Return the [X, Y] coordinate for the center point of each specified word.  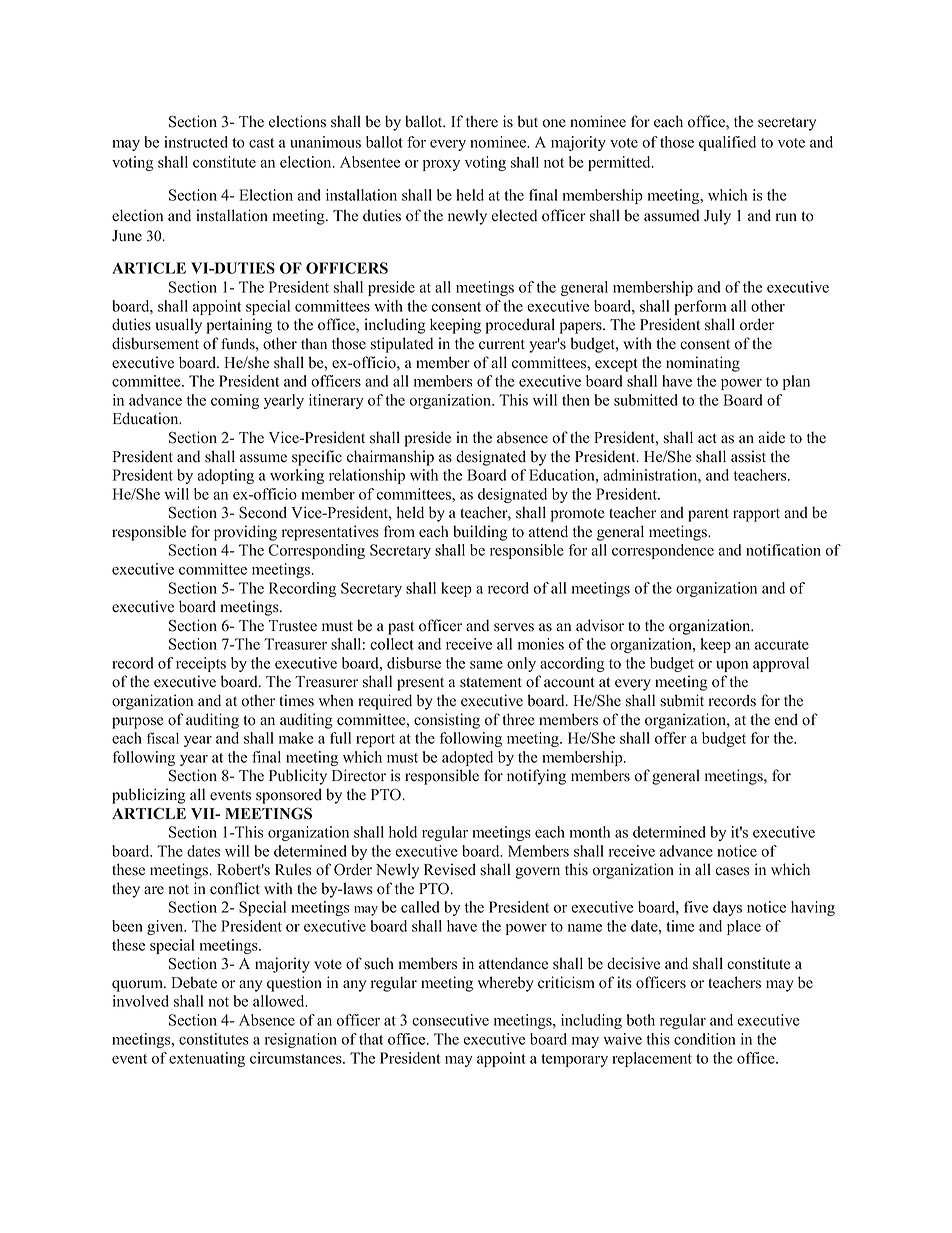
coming [235, 401]
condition [705, 1039]
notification [783, 550]
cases [732, 871]
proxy [441, 165]
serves [514, 627]
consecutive [450, 1020]
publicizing [148, 796]
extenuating [207, 1059]
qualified [727, 143]
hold [403, 832]
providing [245, 533]
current [502, 344]
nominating [703, 364]
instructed [196, 142]
